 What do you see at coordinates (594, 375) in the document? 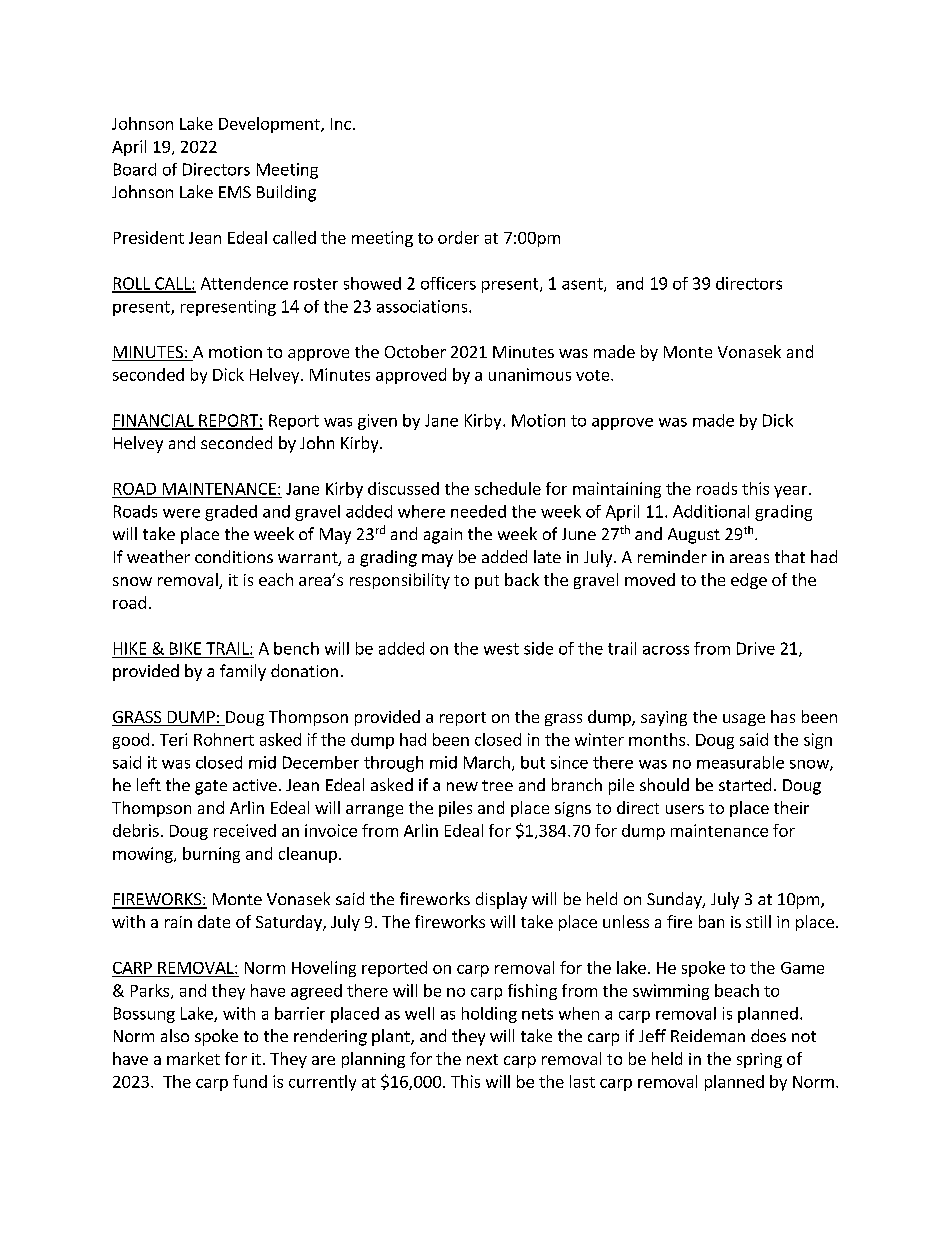
I see `vote` at bounding box center [594, 375].
